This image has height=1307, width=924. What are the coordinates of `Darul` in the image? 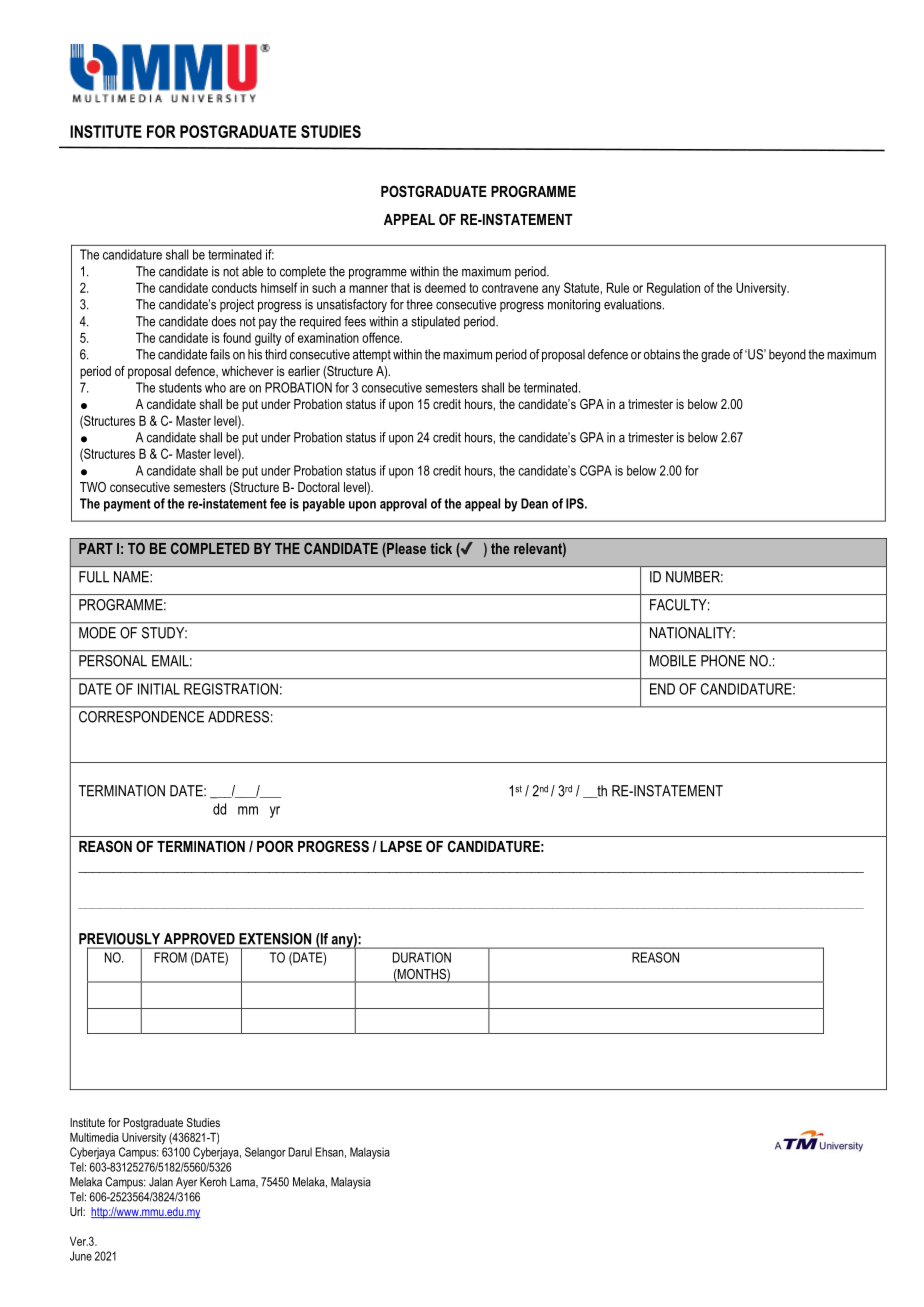 It's located at (300, 1152).
